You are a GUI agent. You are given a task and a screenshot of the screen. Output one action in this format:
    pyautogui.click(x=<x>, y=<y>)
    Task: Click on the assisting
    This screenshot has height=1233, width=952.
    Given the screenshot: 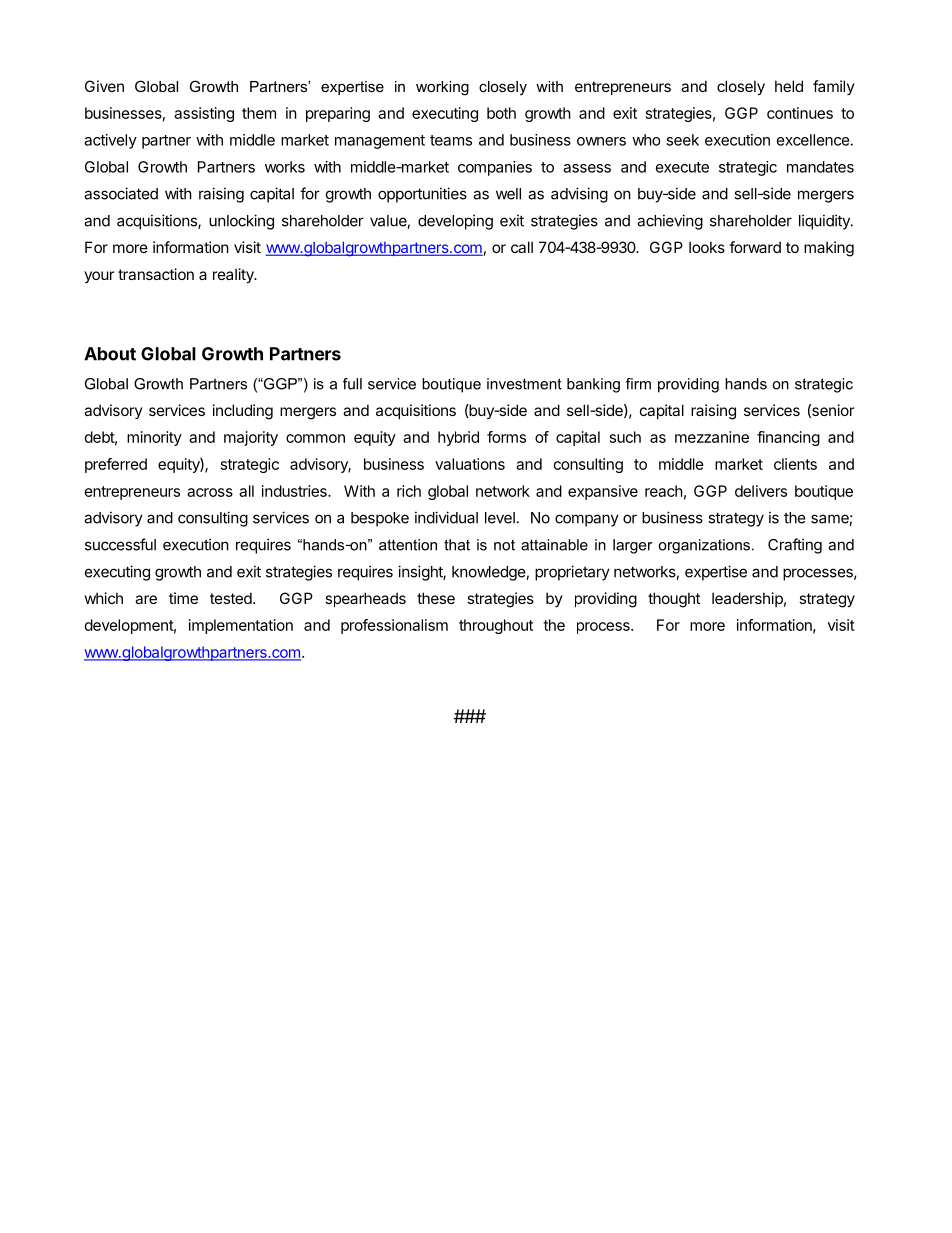 What is the action you would take?
    pyautogui.click(x=204, y=114)
